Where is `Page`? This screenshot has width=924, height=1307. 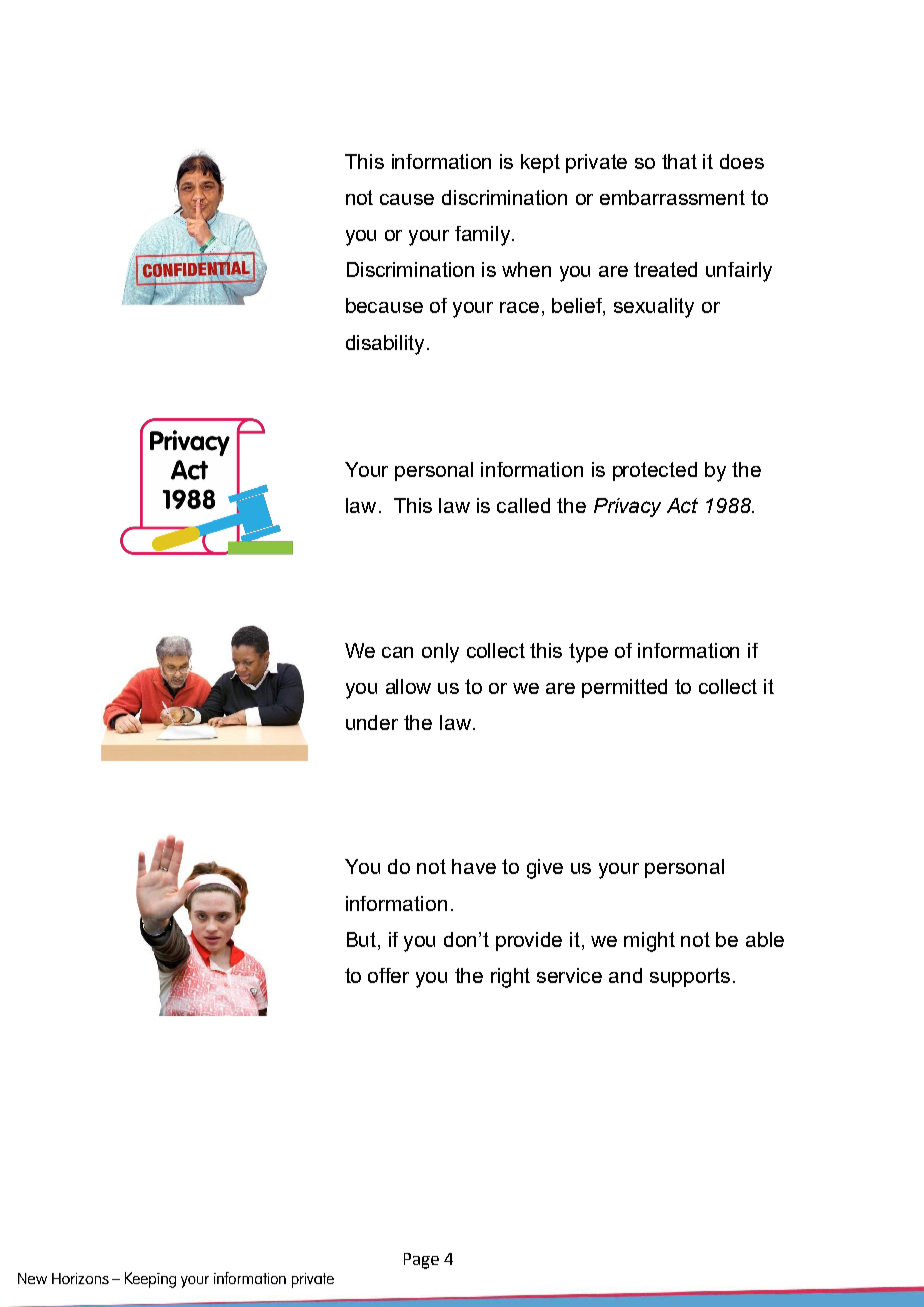 Page is located at coordinates (421, 1261).
